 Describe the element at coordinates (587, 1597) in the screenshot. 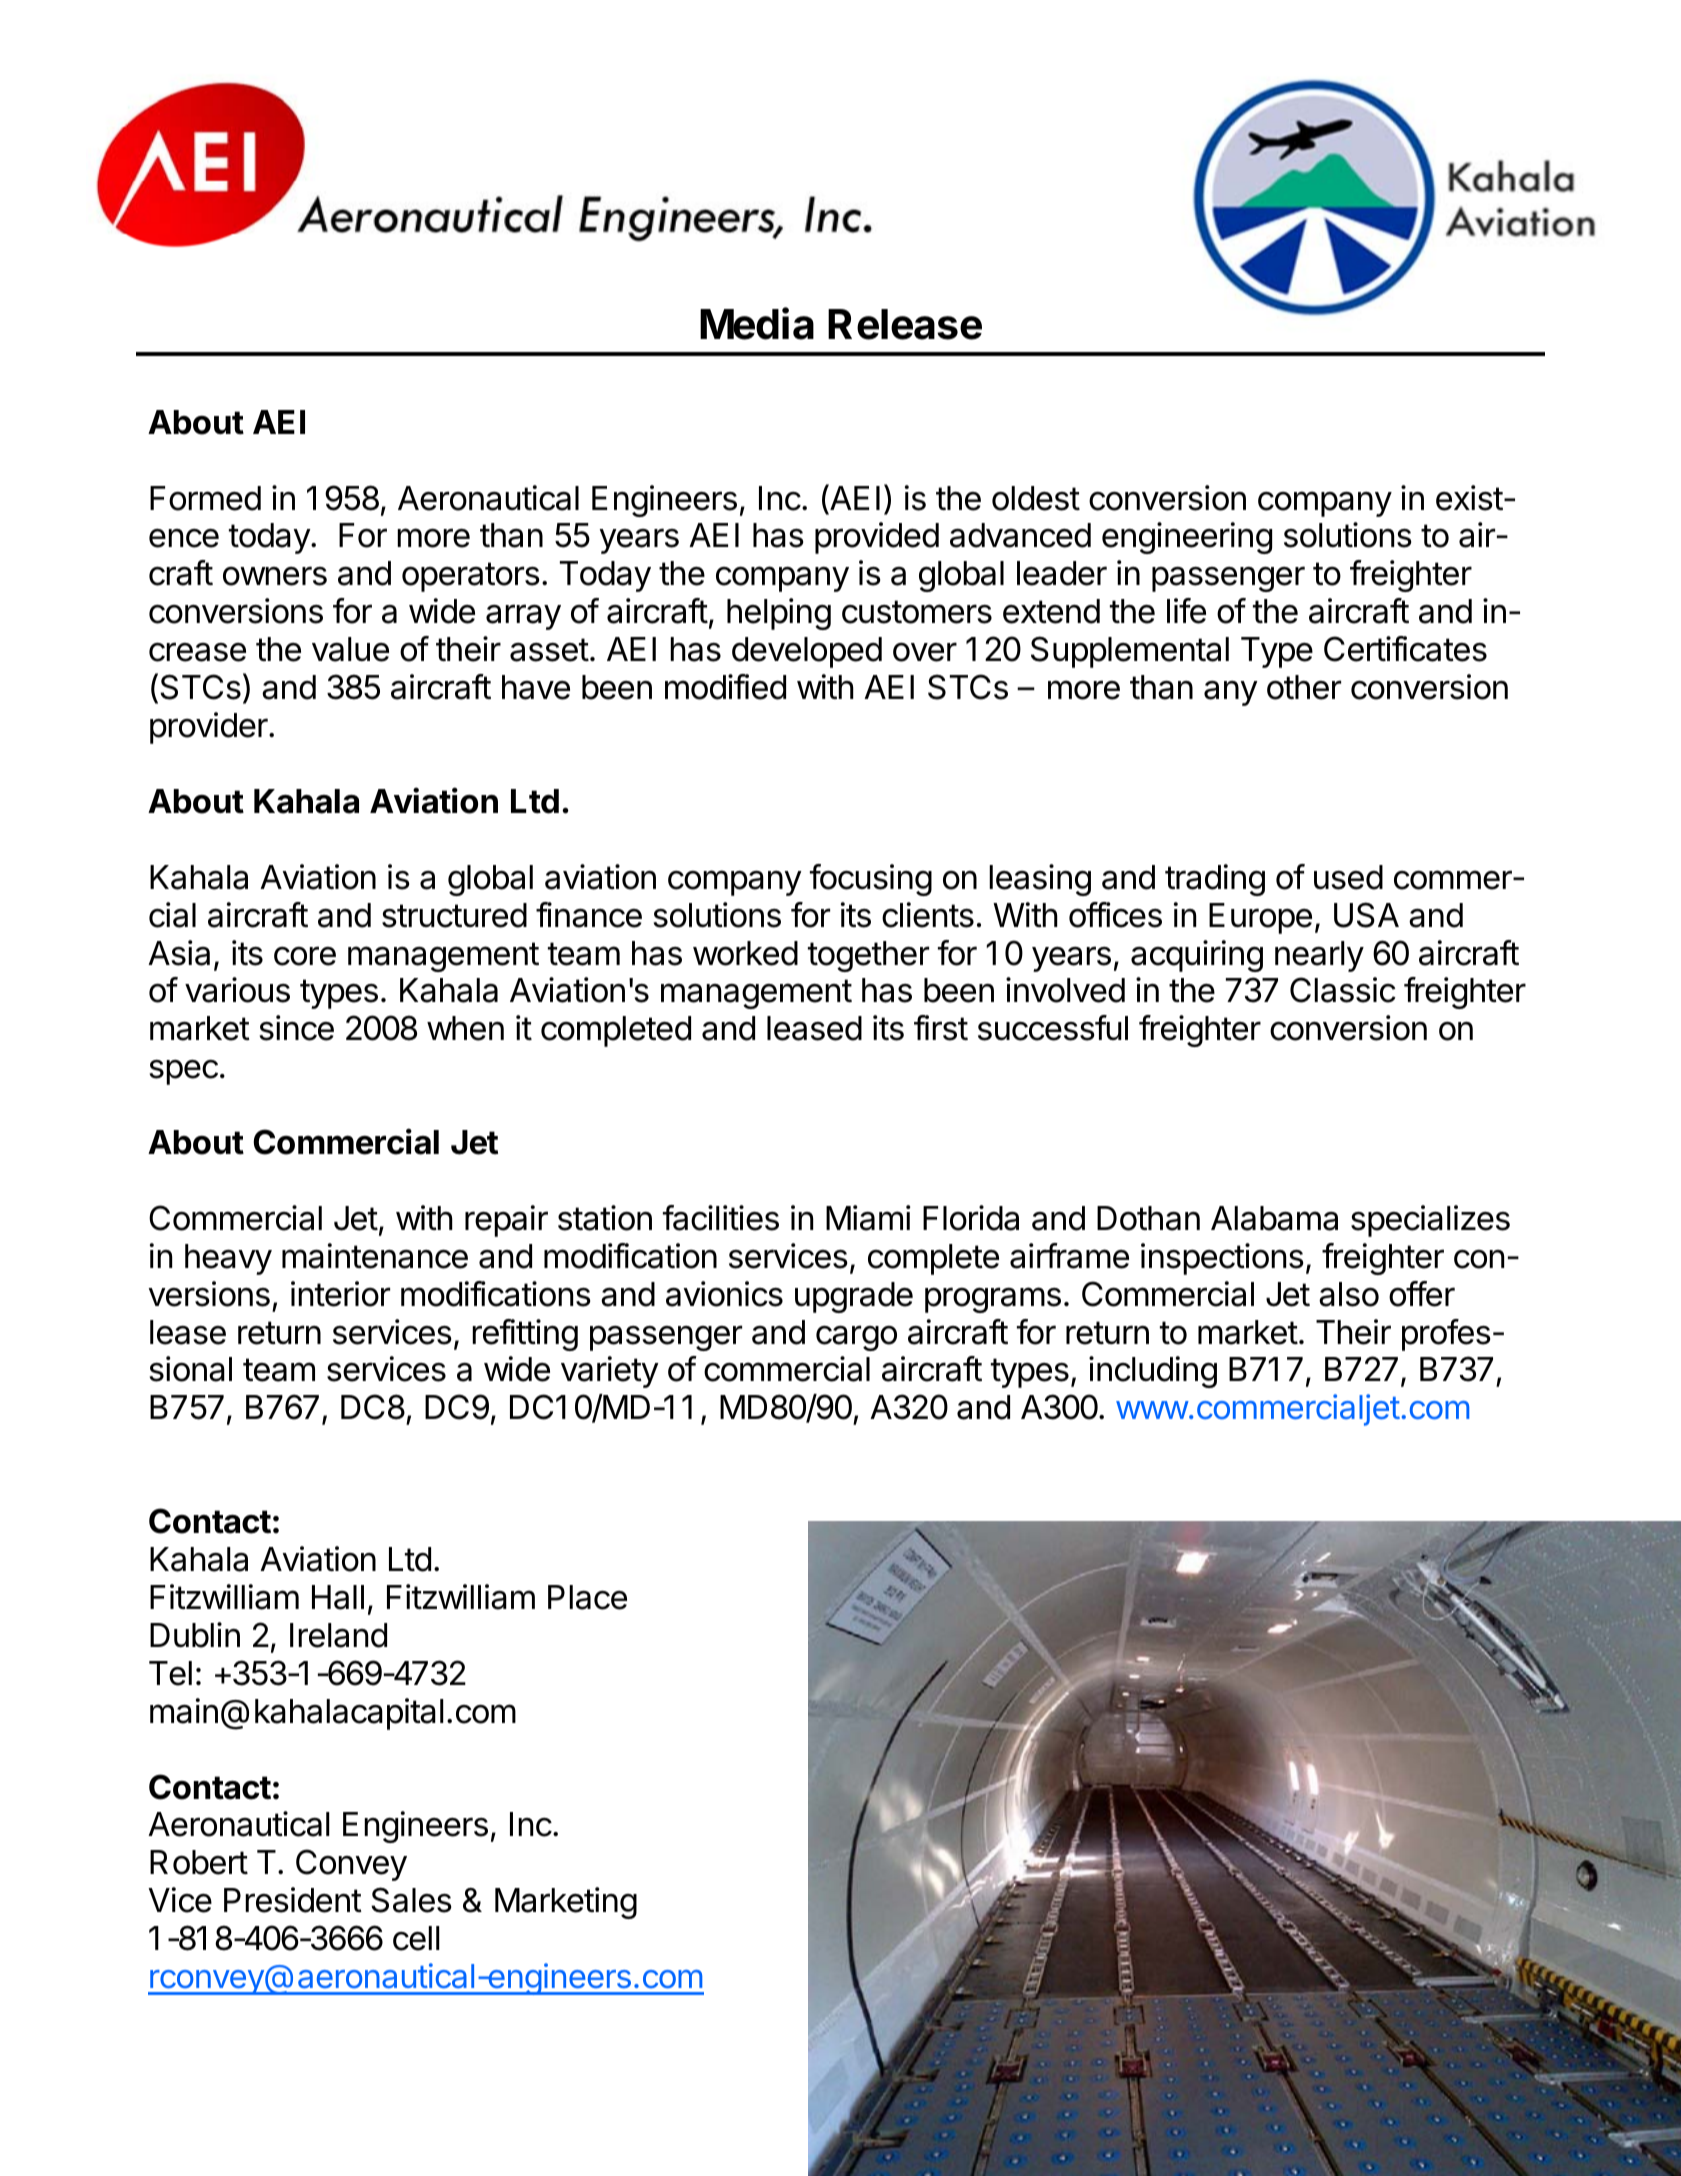

I see `Place` at that location.
